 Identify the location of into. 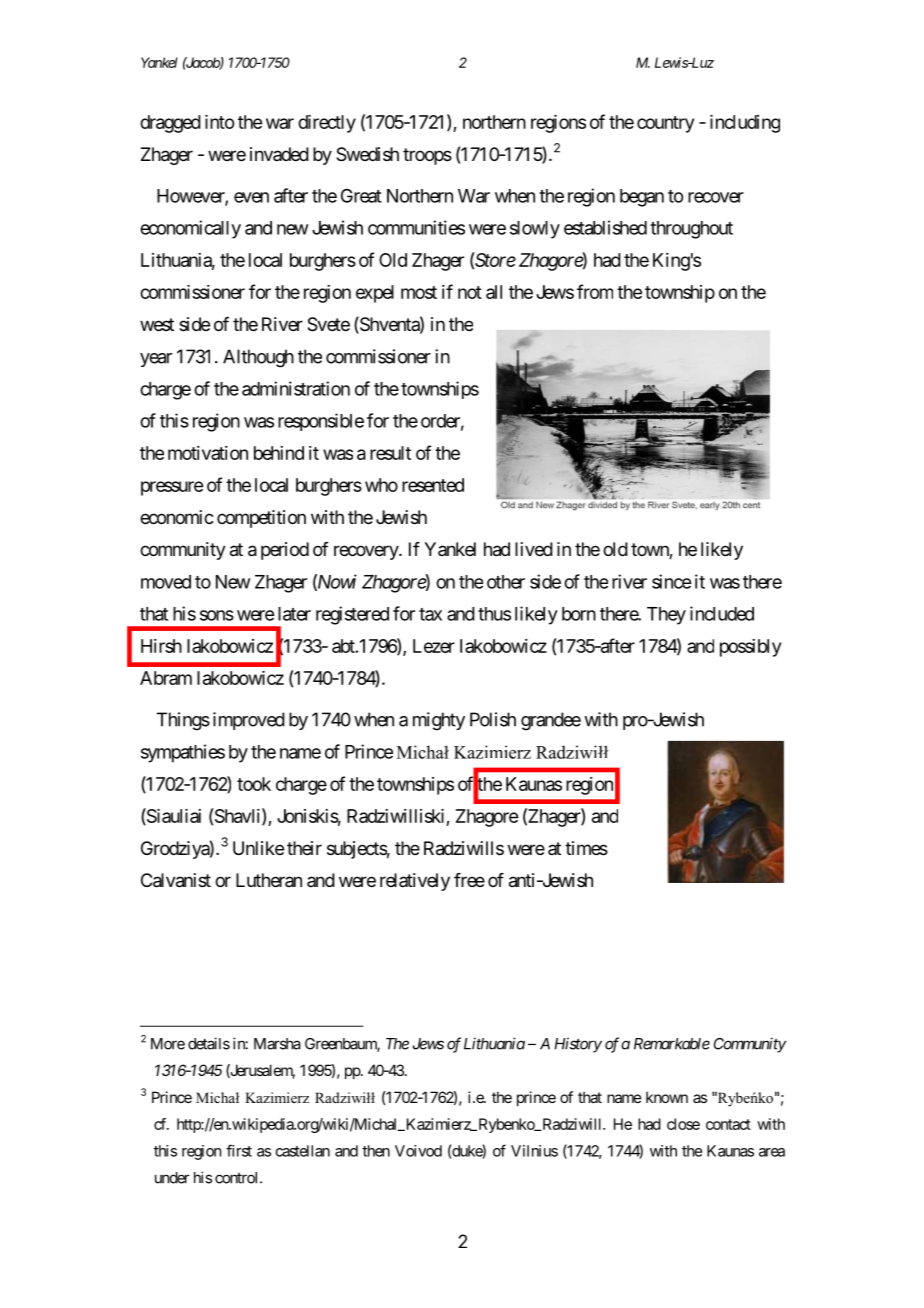
(219, 122).
